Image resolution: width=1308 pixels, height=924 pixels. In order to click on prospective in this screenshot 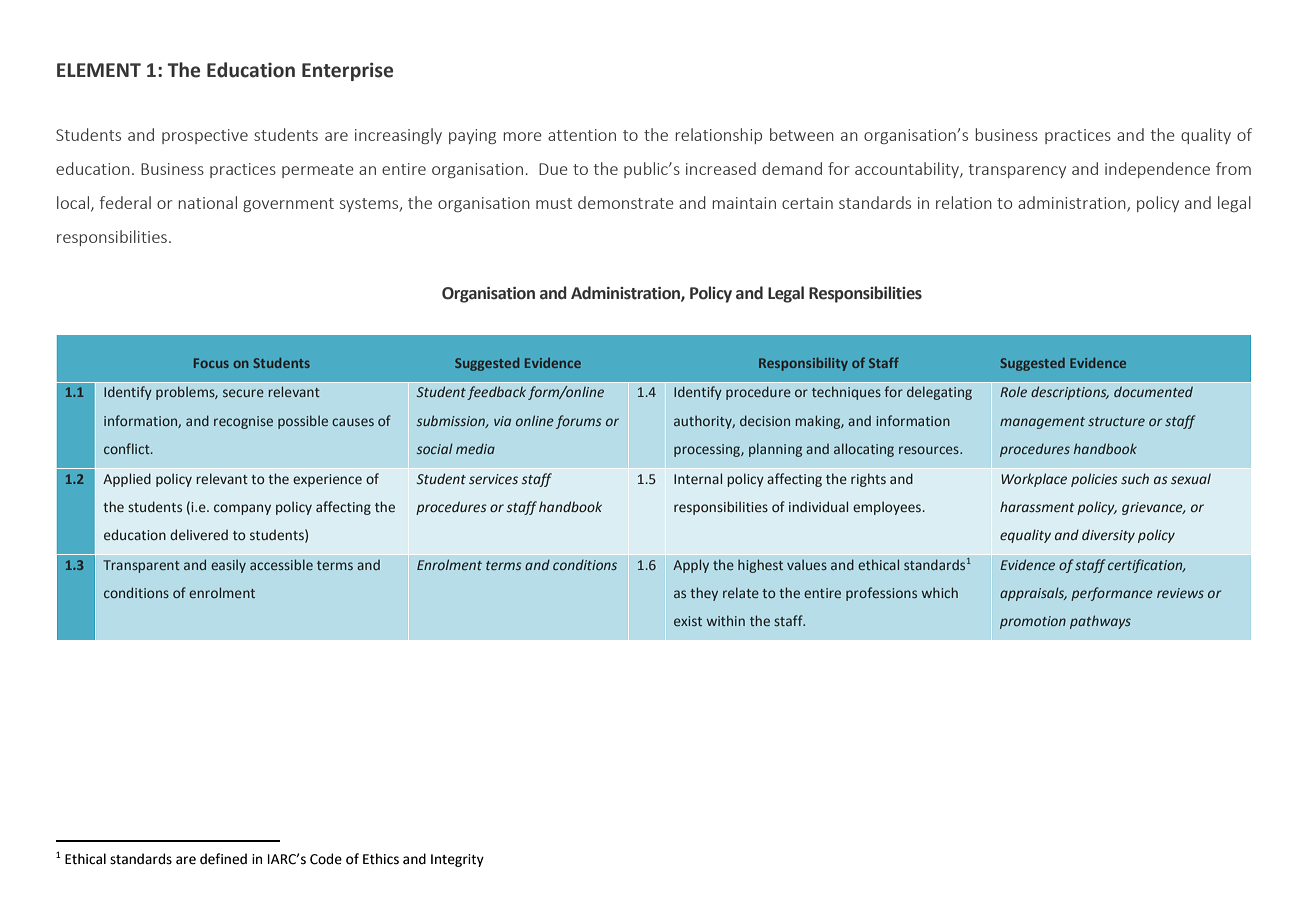, I will do `click(205, 136)`.
